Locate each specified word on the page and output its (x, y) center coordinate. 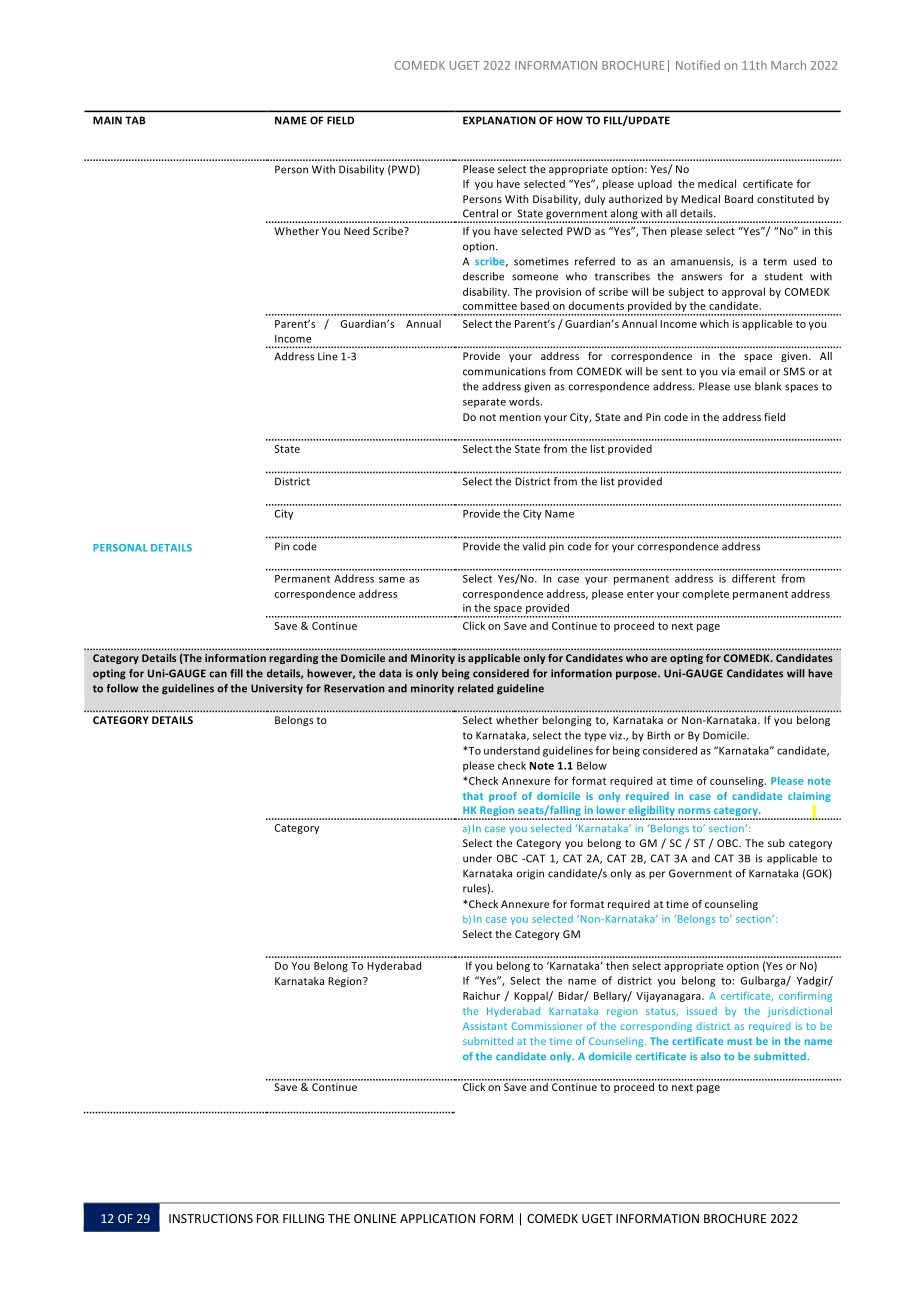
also (711, 1056)
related (475, 688)
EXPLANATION (499, 120)
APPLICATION (437, 1218)
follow (123, 688)
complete (706, 594)
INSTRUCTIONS (211, 1218)
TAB (135, 120)
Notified (698, 65)
